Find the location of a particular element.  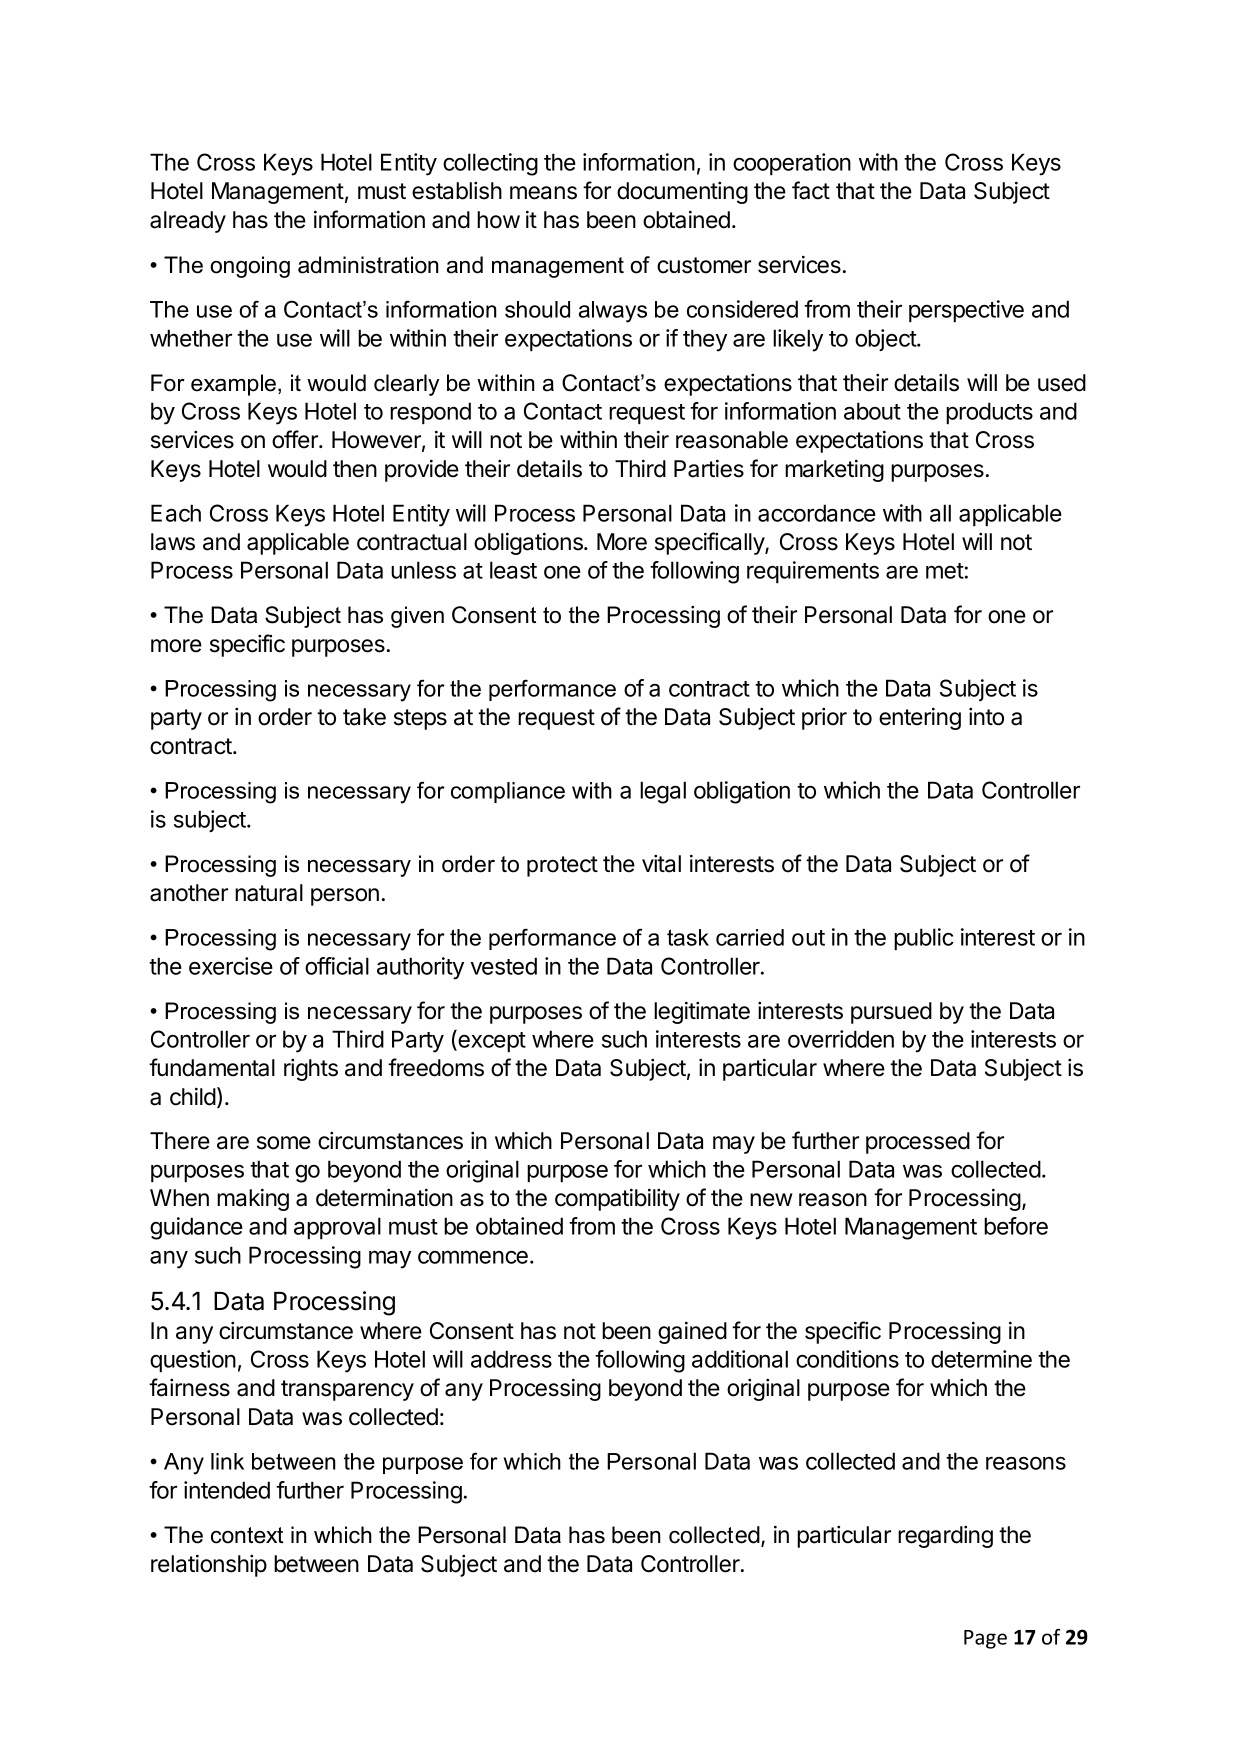

context is located at coordinates (247, 1535).
